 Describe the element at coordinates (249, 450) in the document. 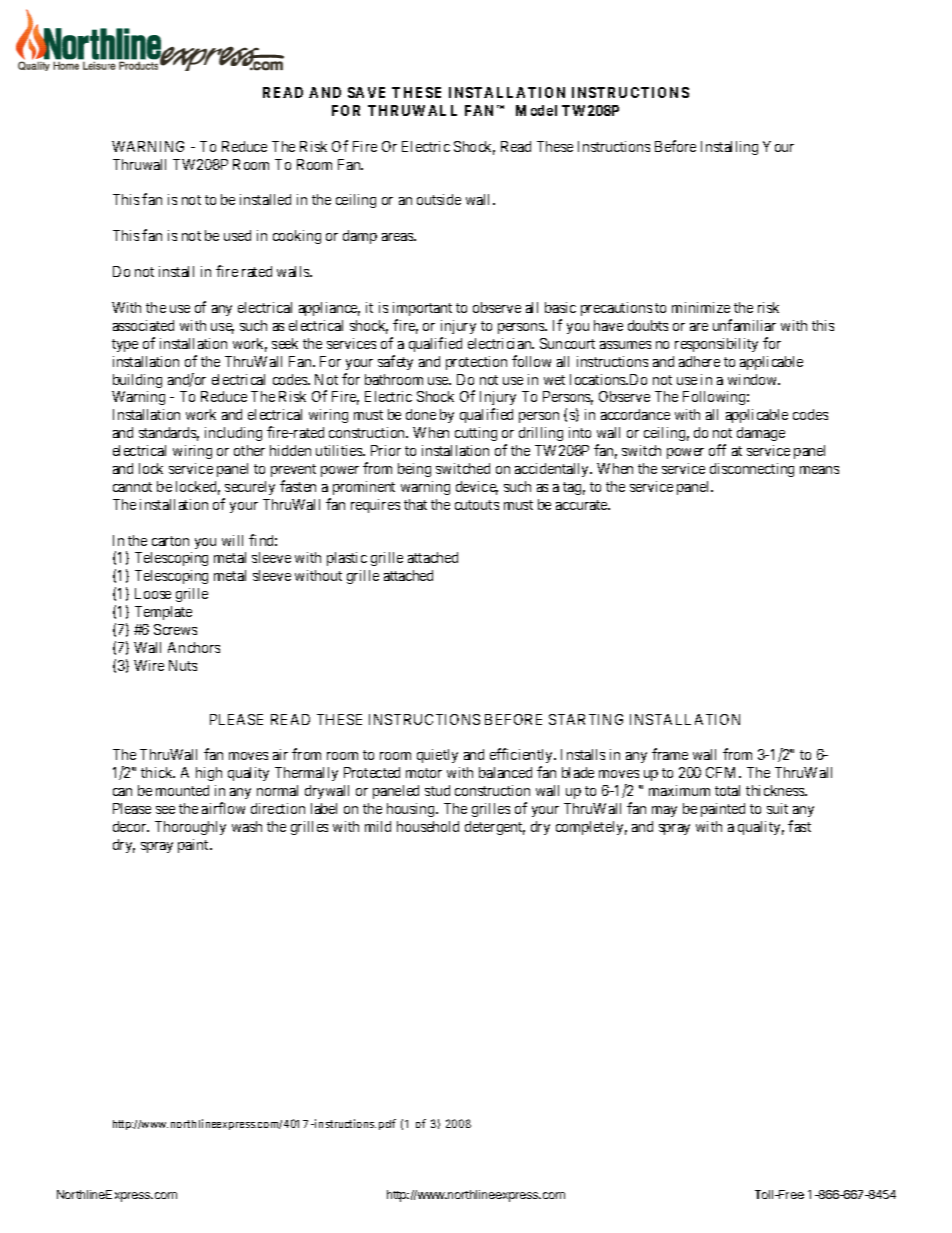

I see `other` at that location.
